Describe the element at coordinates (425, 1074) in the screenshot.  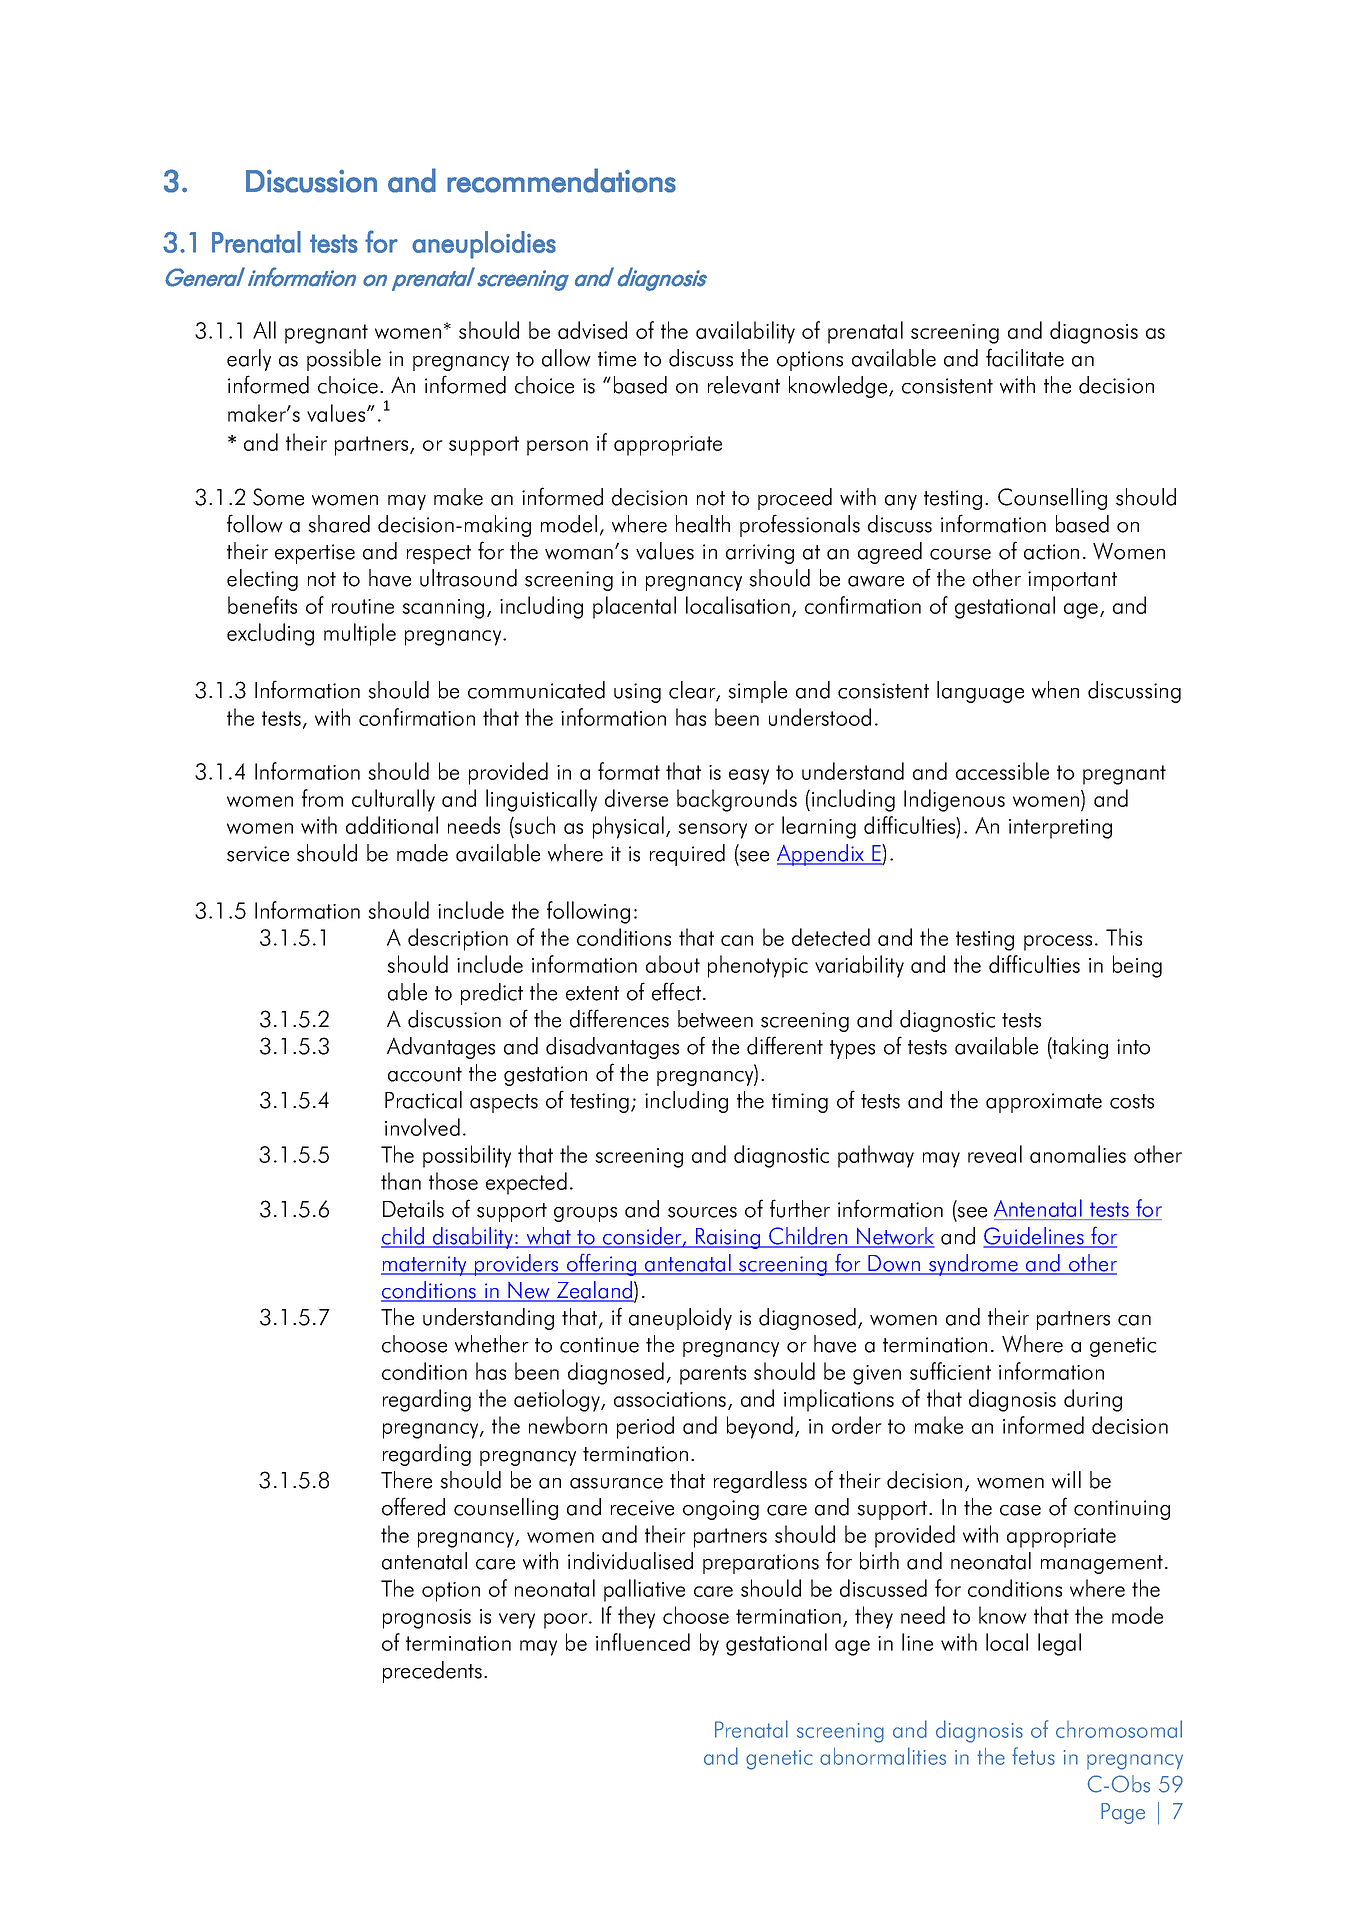
I see `account` at that location.
